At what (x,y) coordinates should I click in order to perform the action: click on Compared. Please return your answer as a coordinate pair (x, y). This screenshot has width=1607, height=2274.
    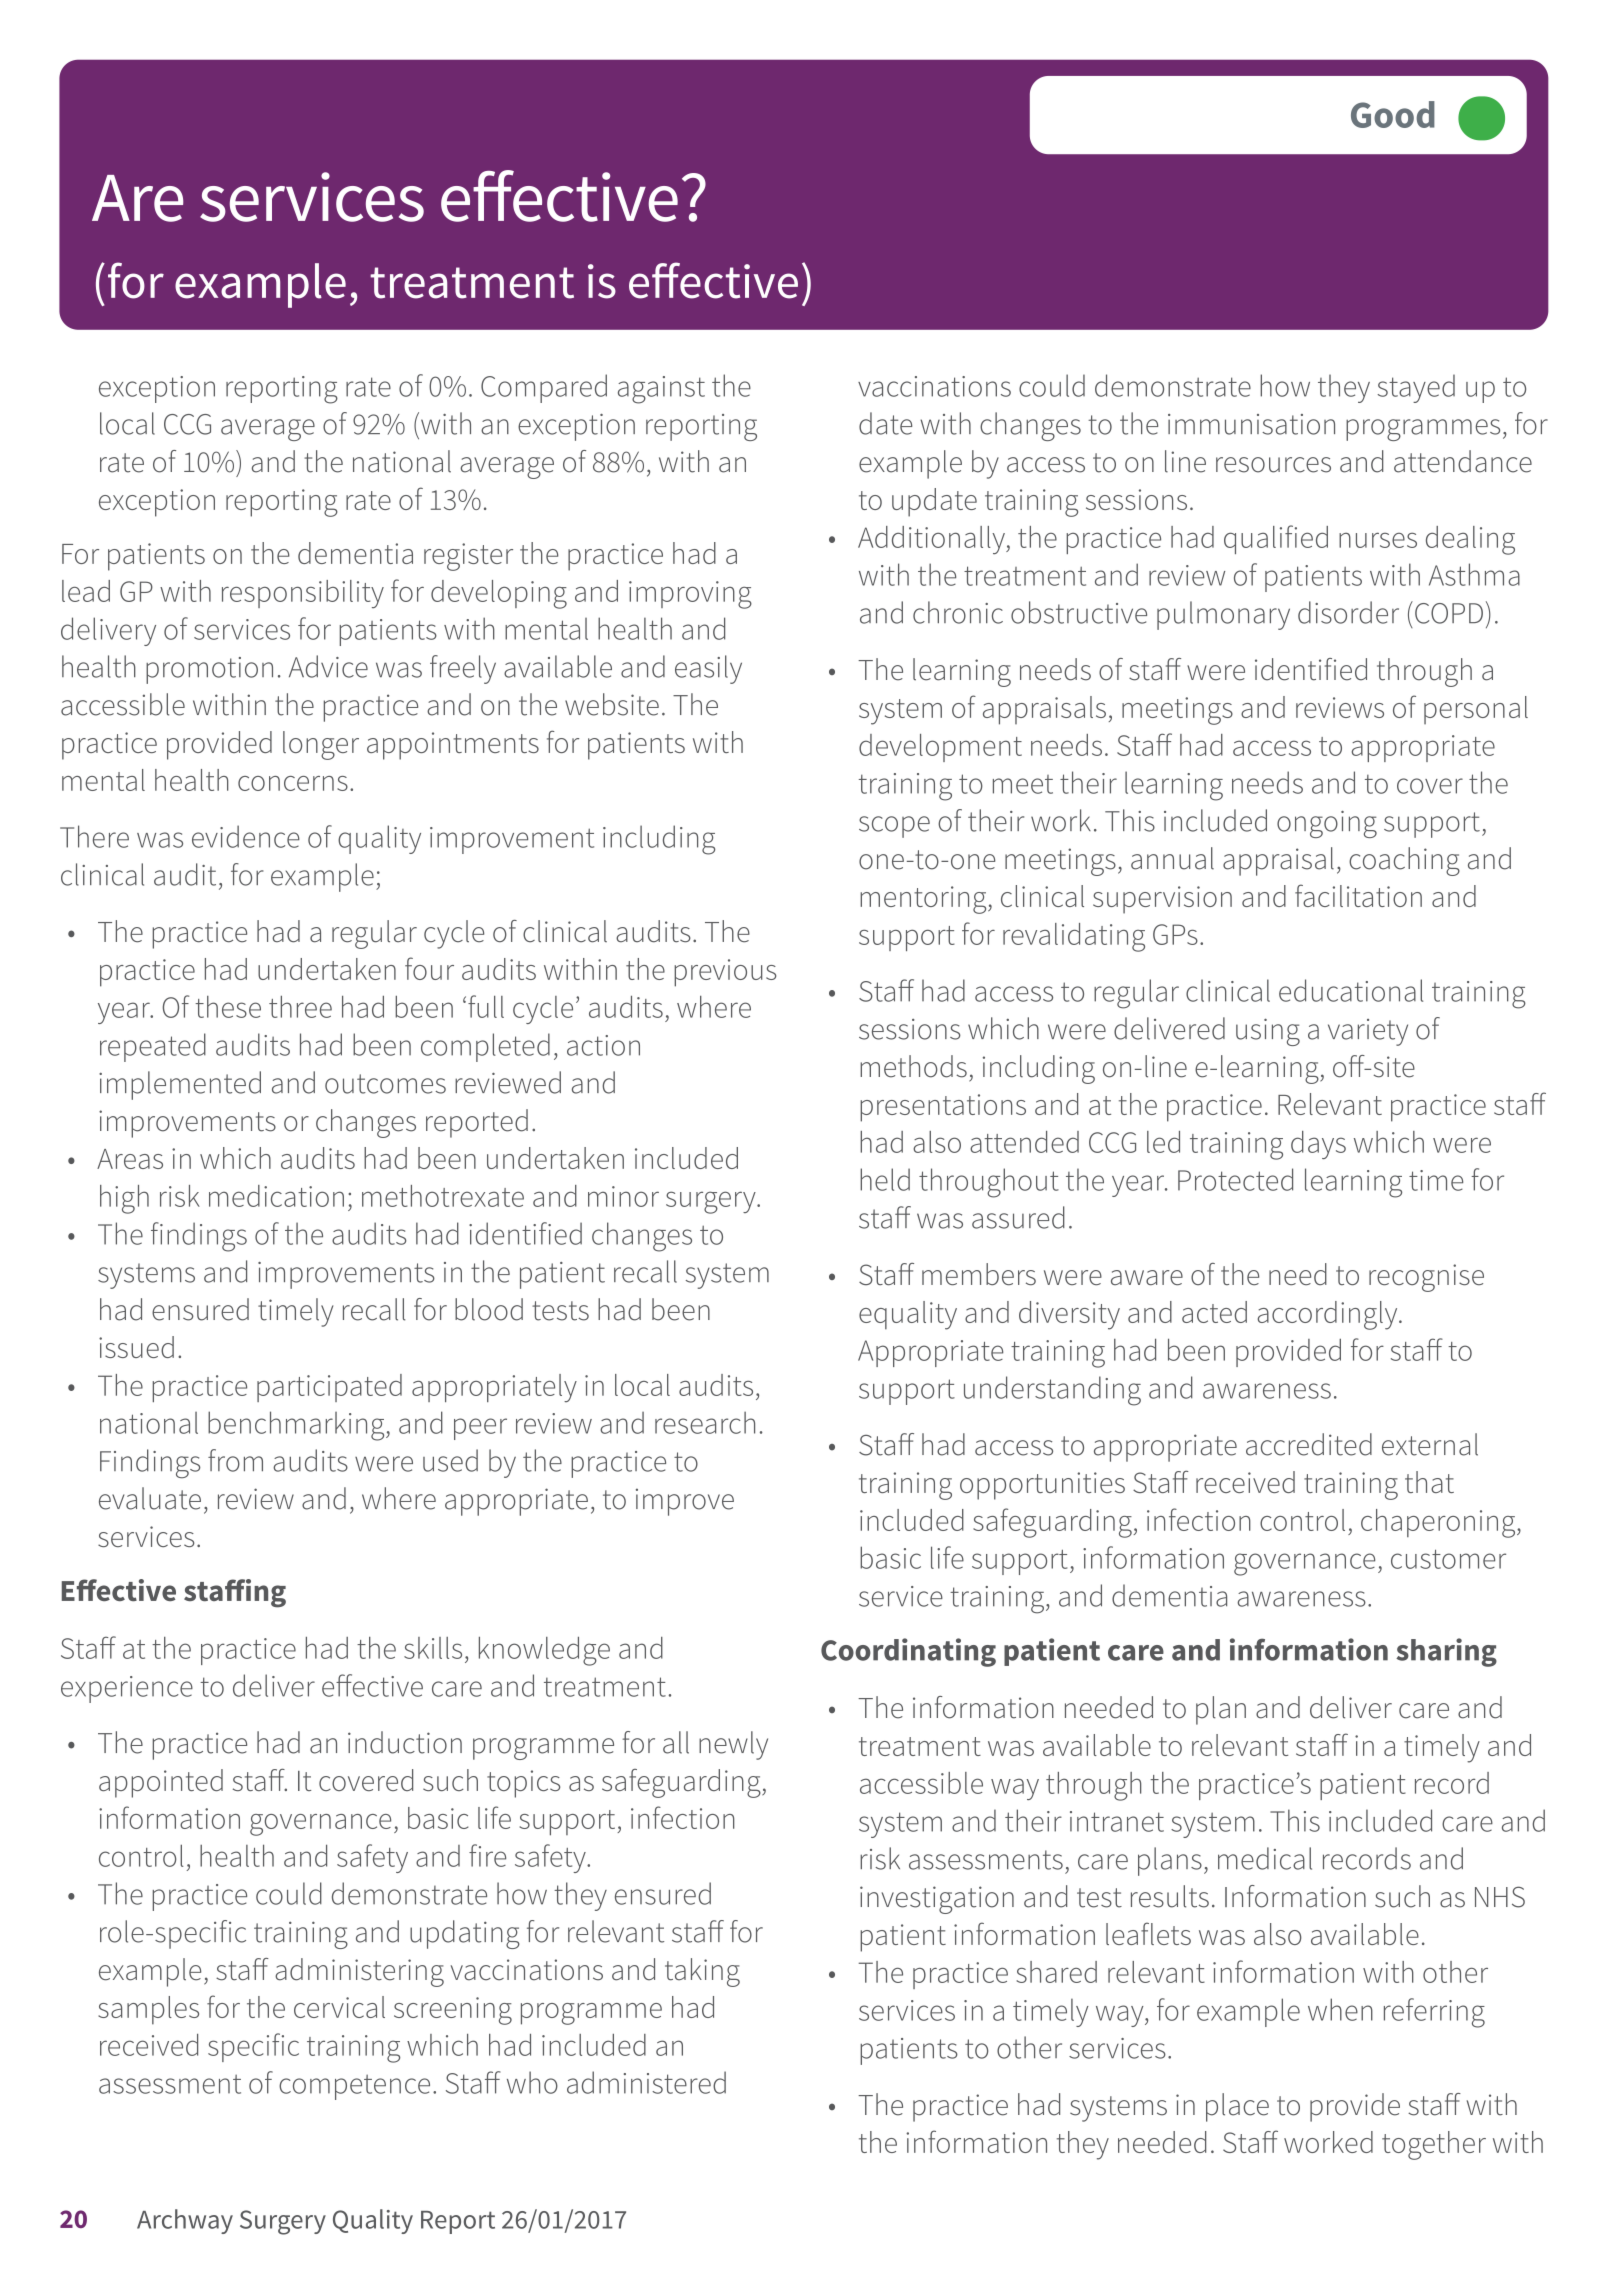
    Looking at the image, I should click on (544, 388).
